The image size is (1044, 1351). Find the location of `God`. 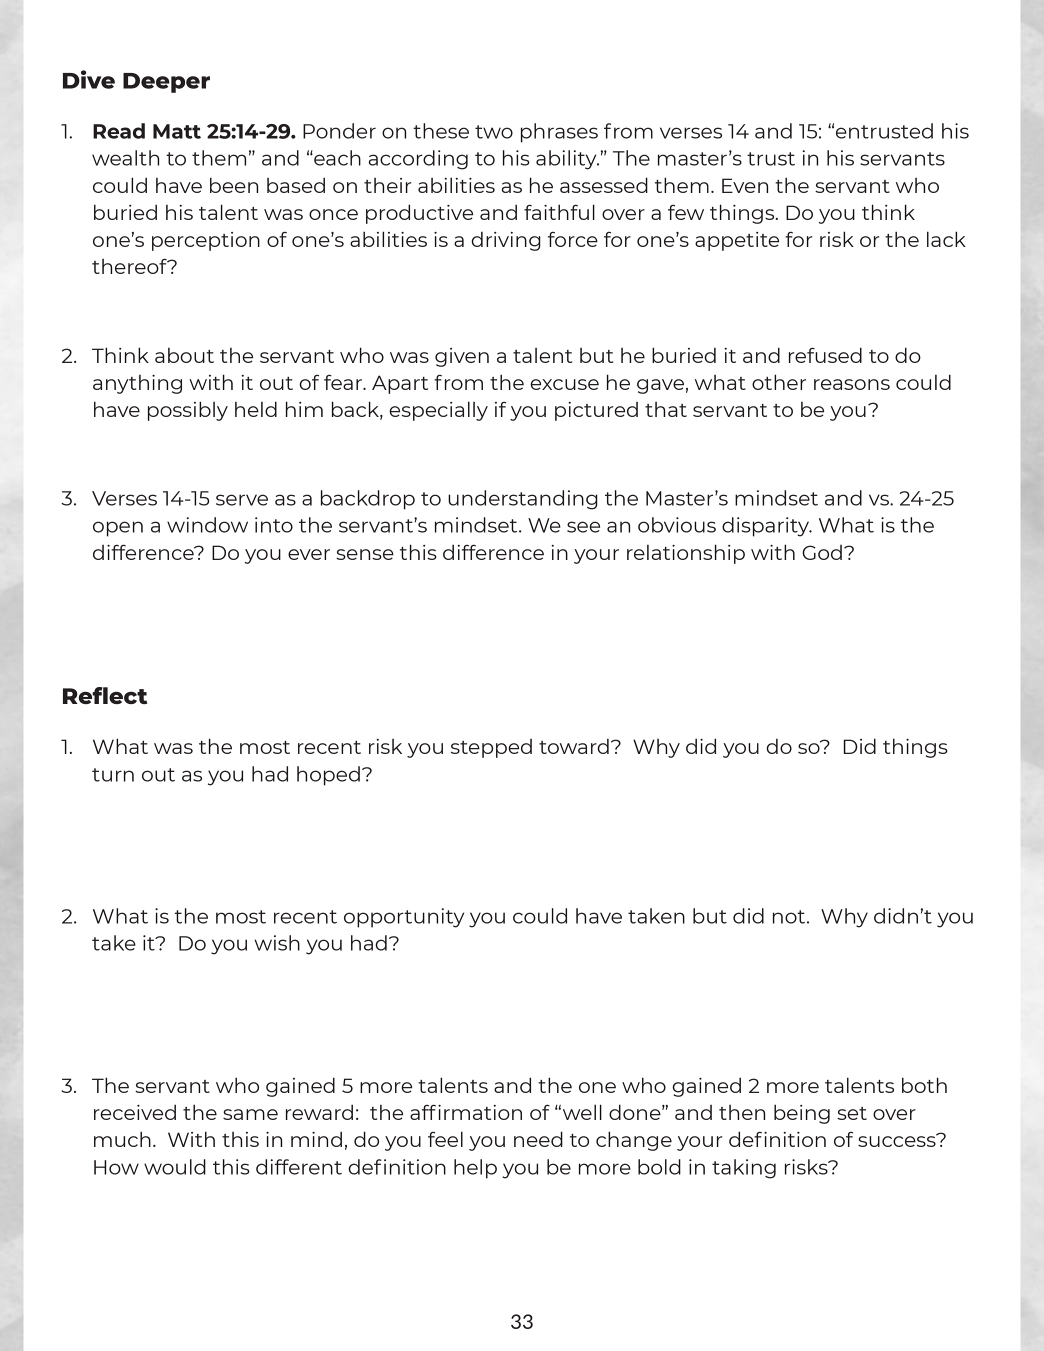

God is located at coordinates (822, 552).
